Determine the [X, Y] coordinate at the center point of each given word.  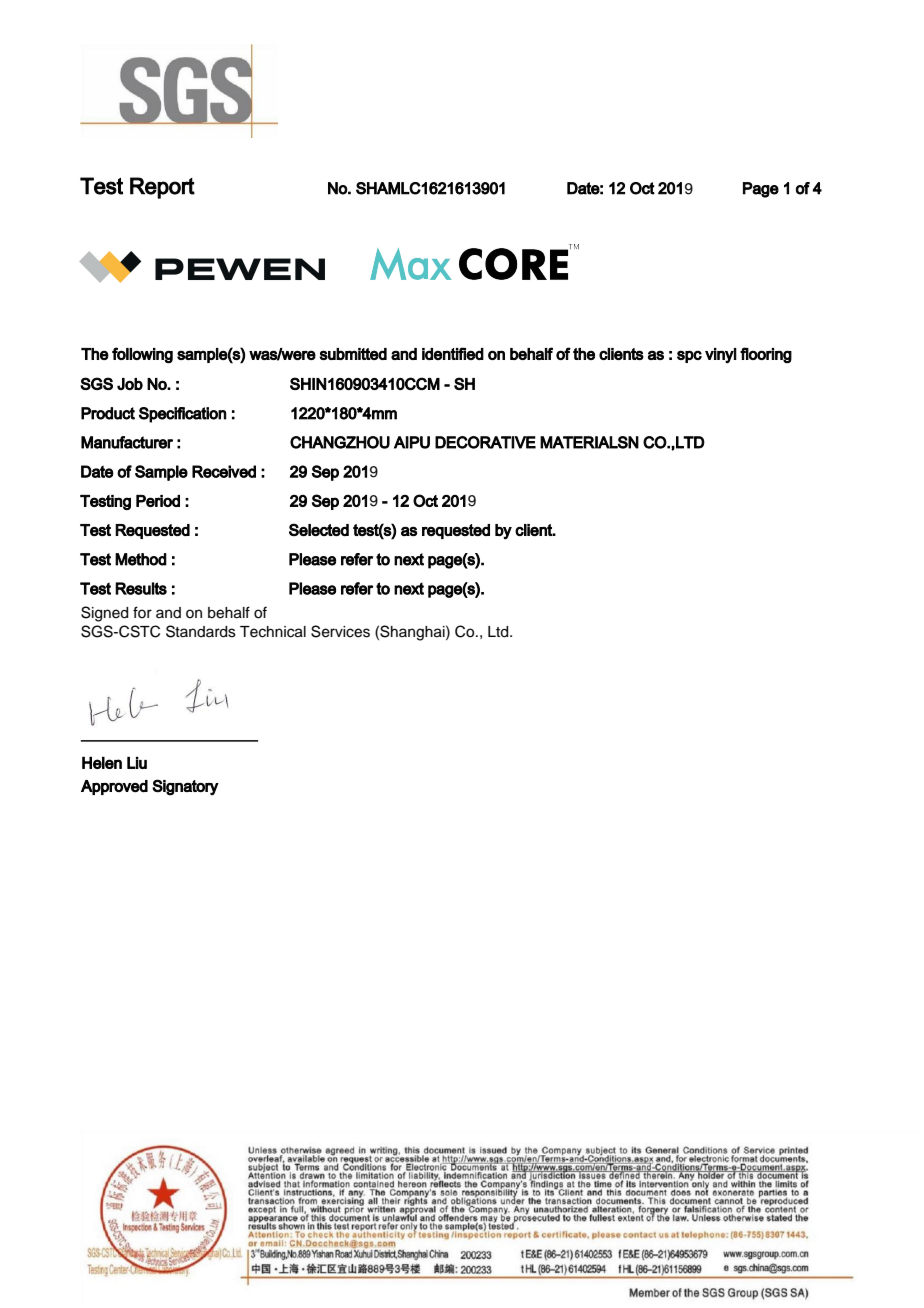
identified [453, 353]
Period [158, 501]
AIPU [412, 442]
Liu [137, 763]
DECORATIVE [485, 442]
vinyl [721, 355]
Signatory [185, 787]
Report [162, 188]
